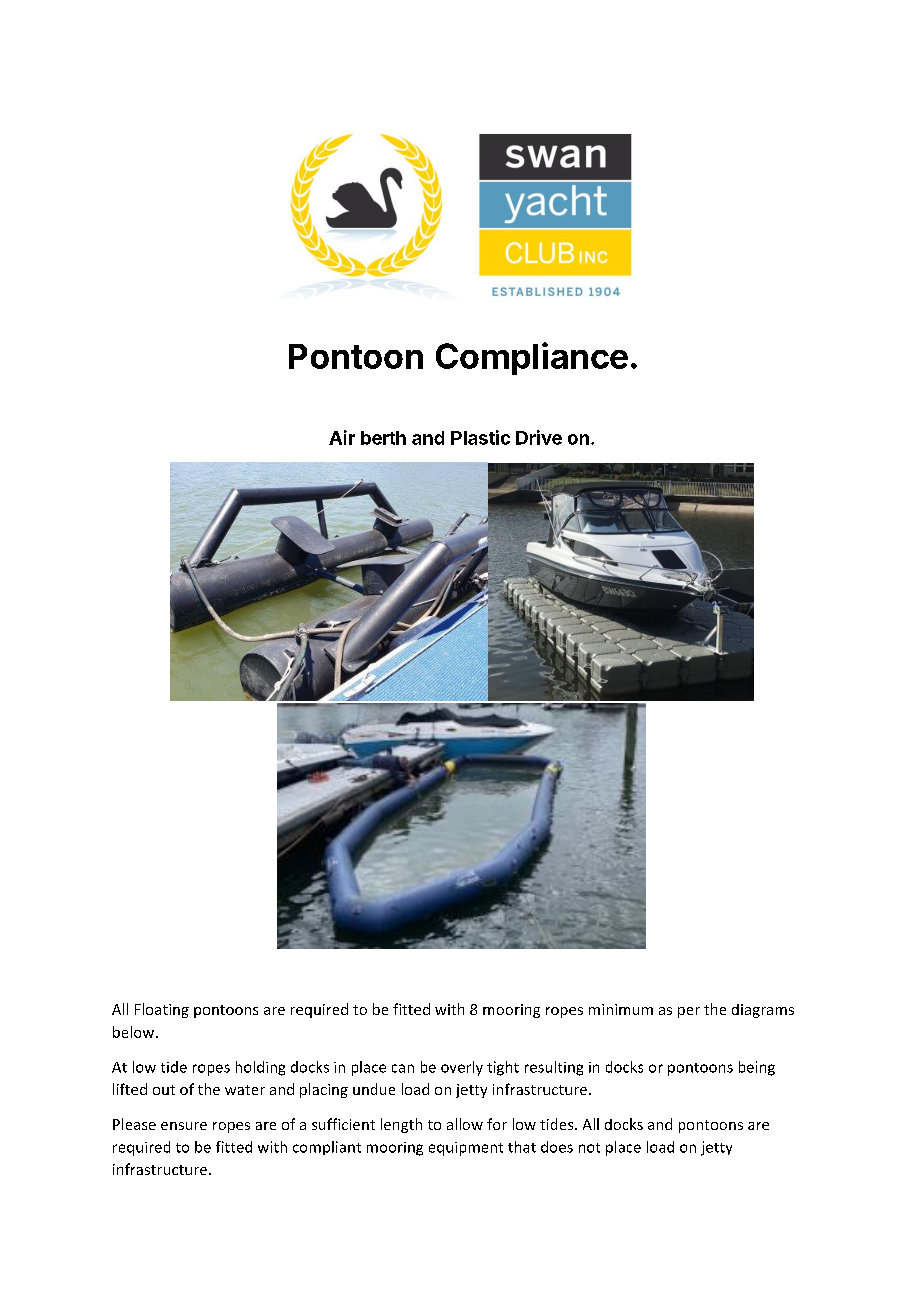 This document has width=924, height=1308. Describe the element at coordinates (342, 437) in the document. I see `Air` at that location.
